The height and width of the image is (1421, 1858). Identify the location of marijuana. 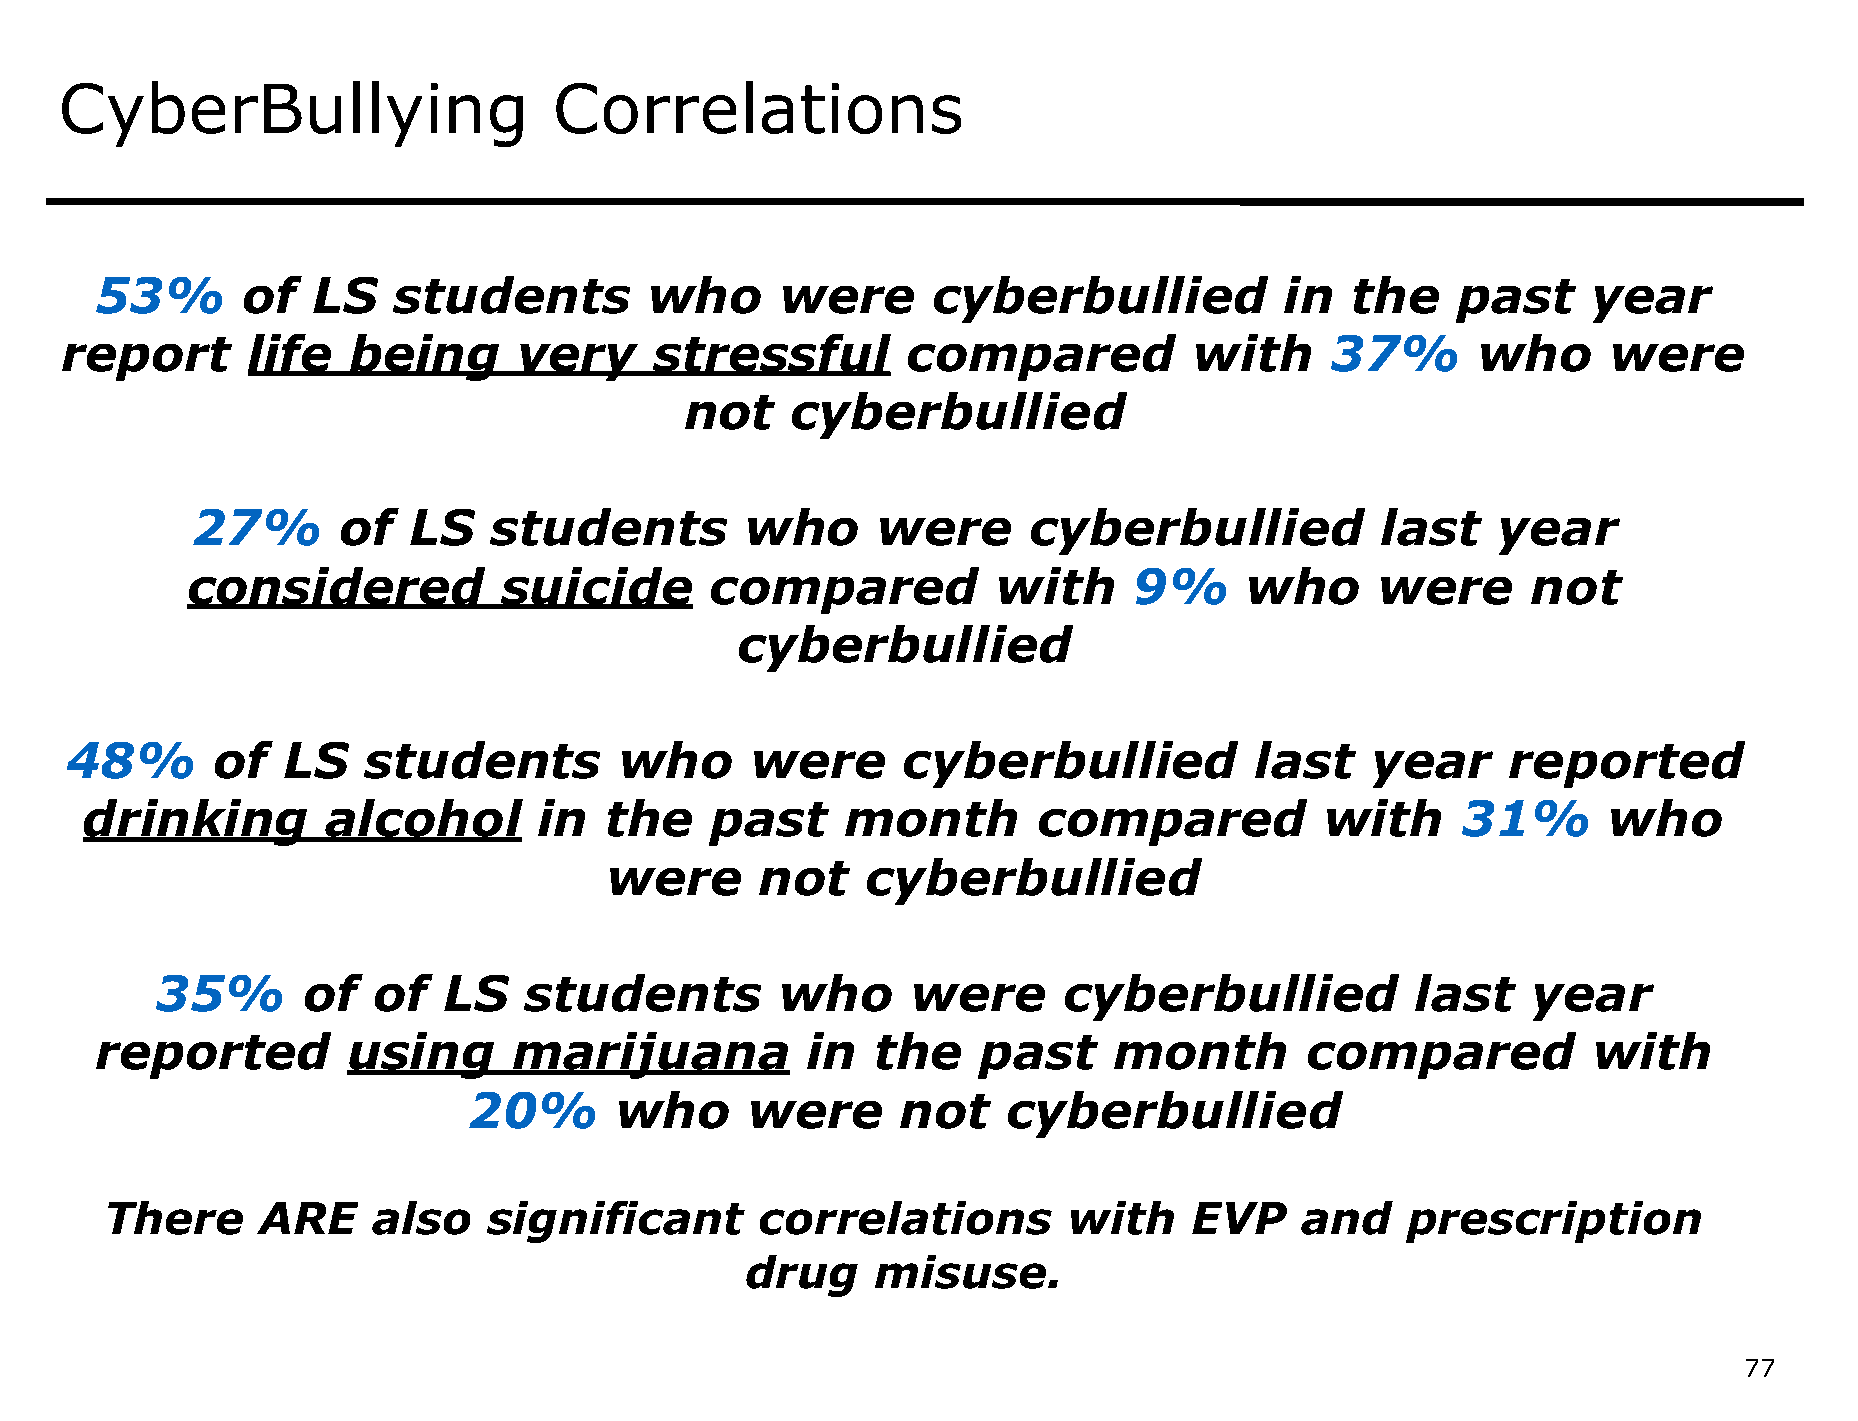
(650, 1055).
